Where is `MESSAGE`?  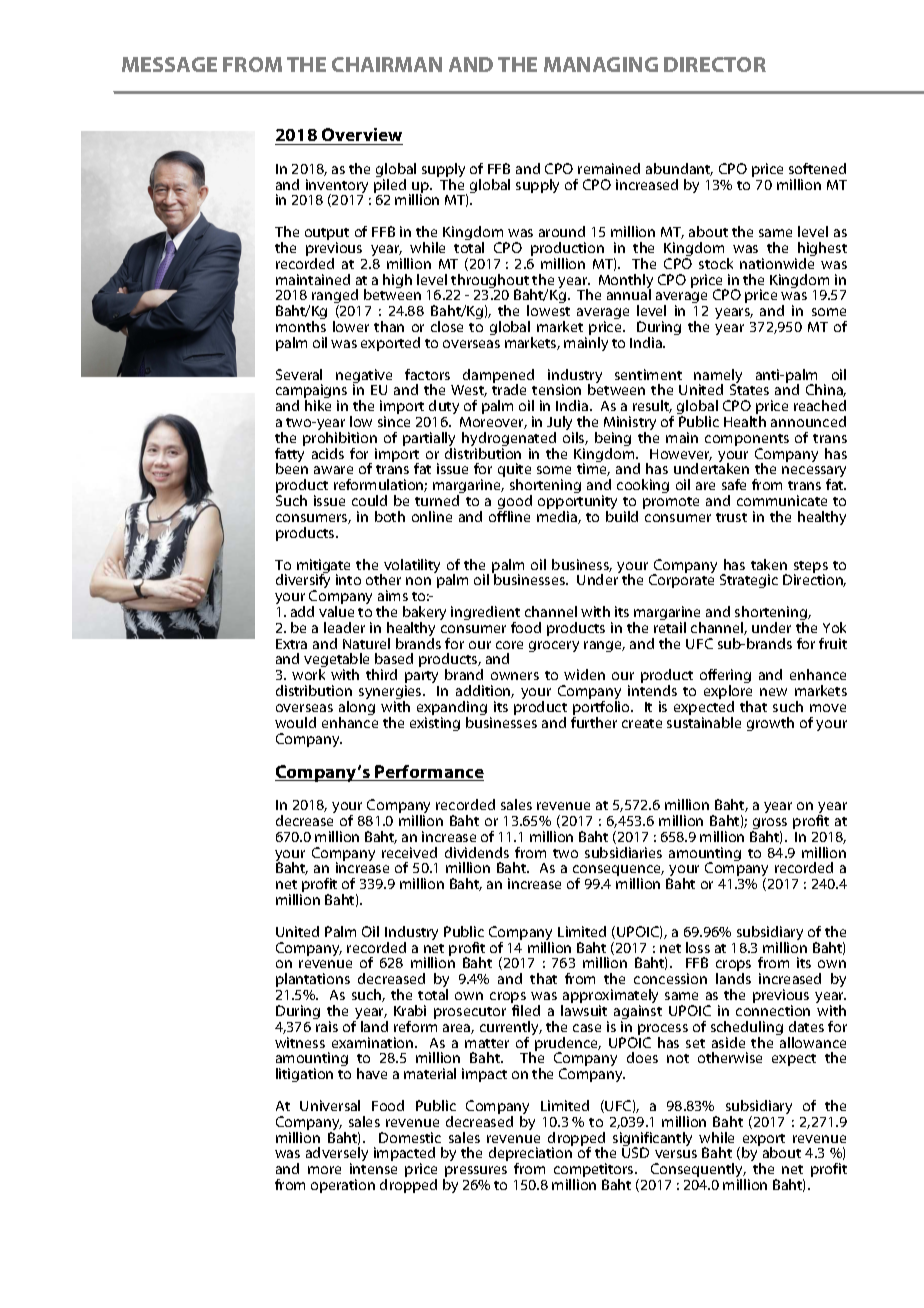 MESSAGE is located at coordinates (169, 64).
